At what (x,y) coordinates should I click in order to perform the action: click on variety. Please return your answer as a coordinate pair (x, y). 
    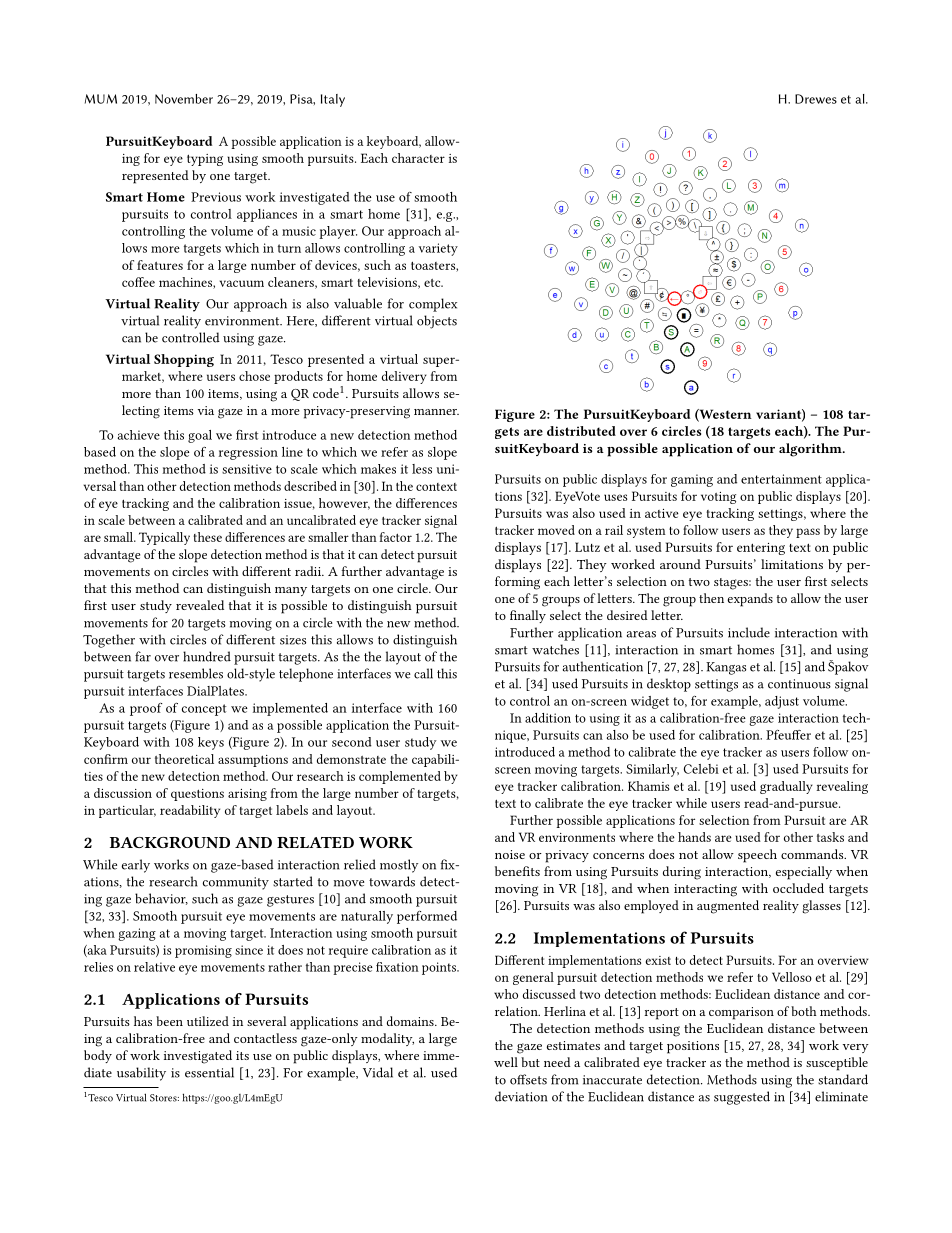
    Looking at the image, I should click on (438, 249).
